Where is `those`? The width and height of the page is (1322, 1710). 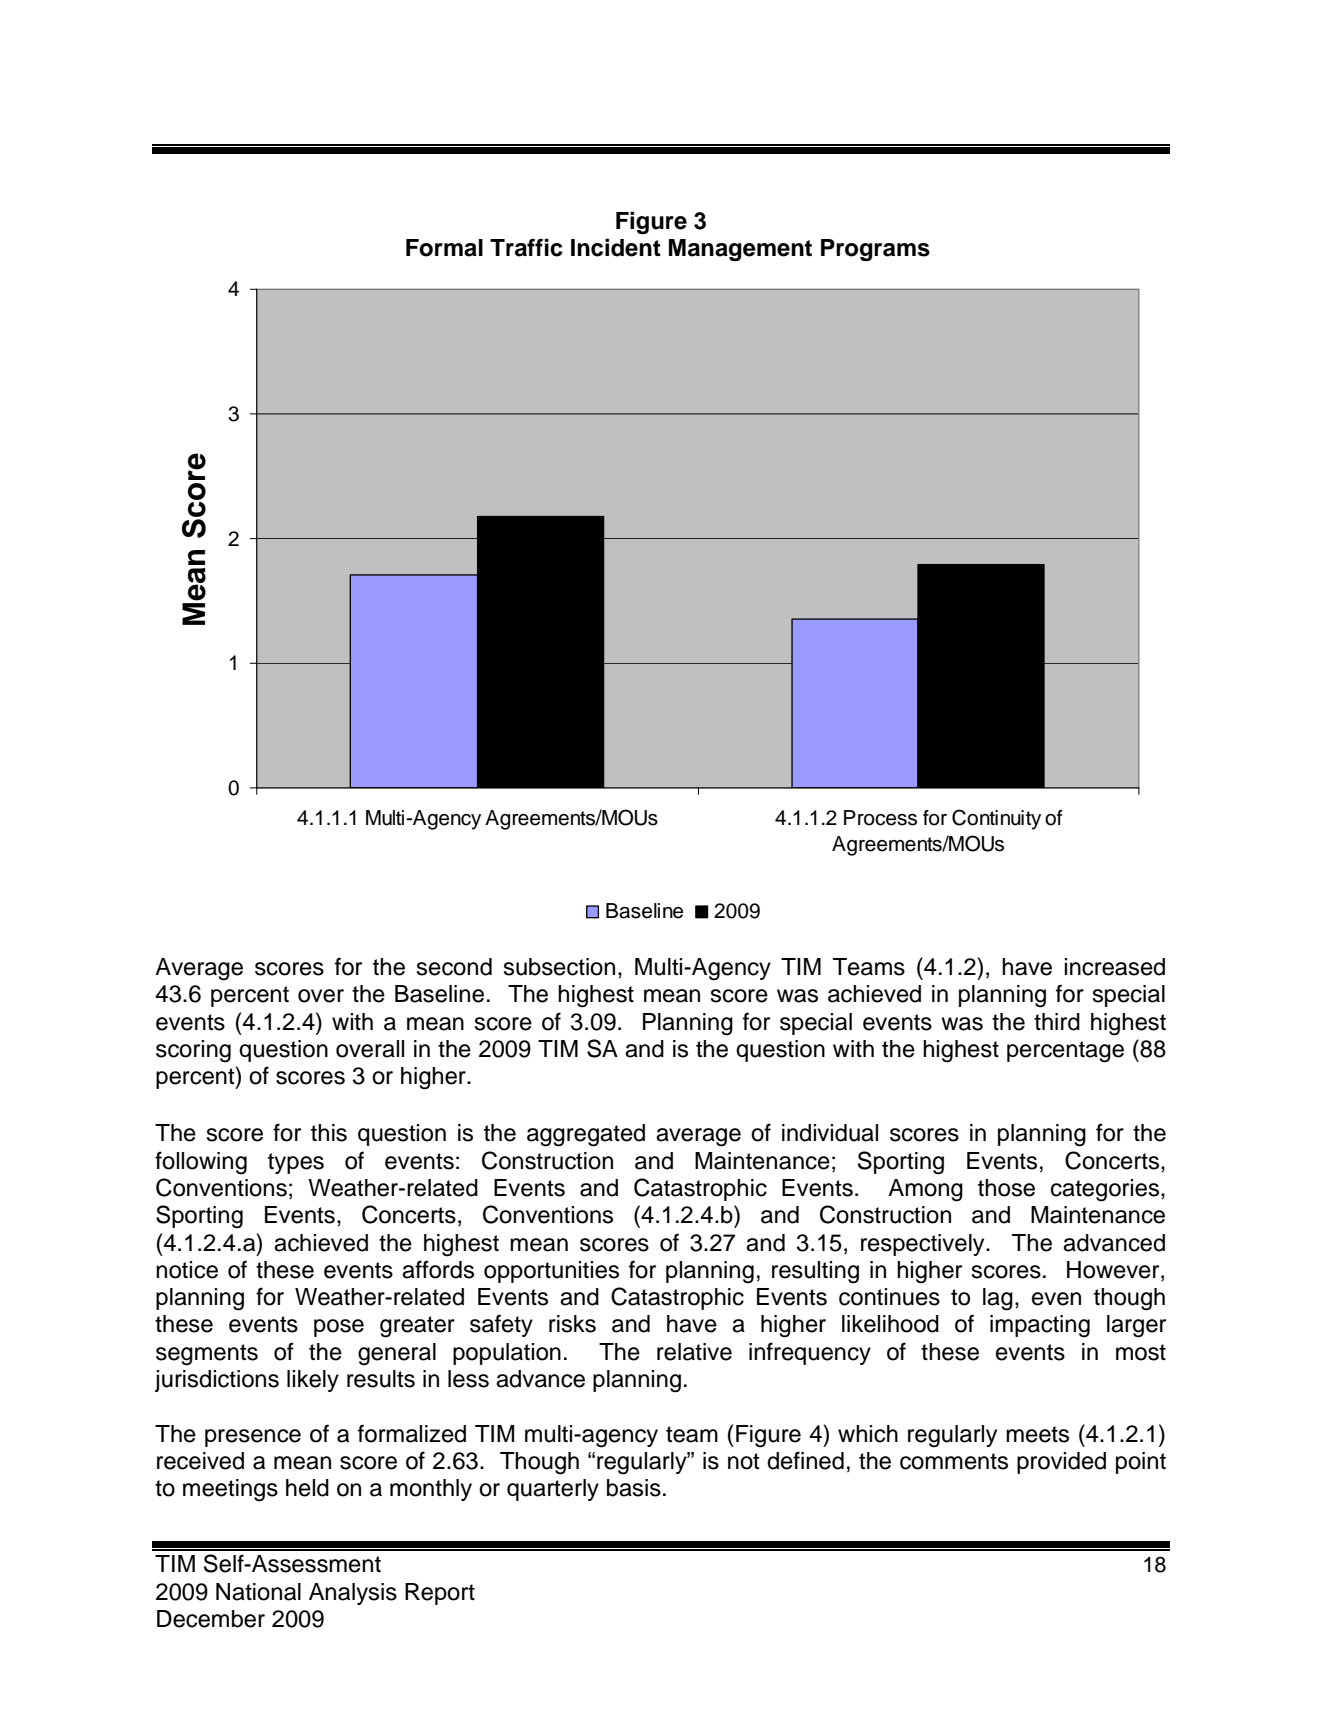 those is located at coordinates (1006, 1188).
